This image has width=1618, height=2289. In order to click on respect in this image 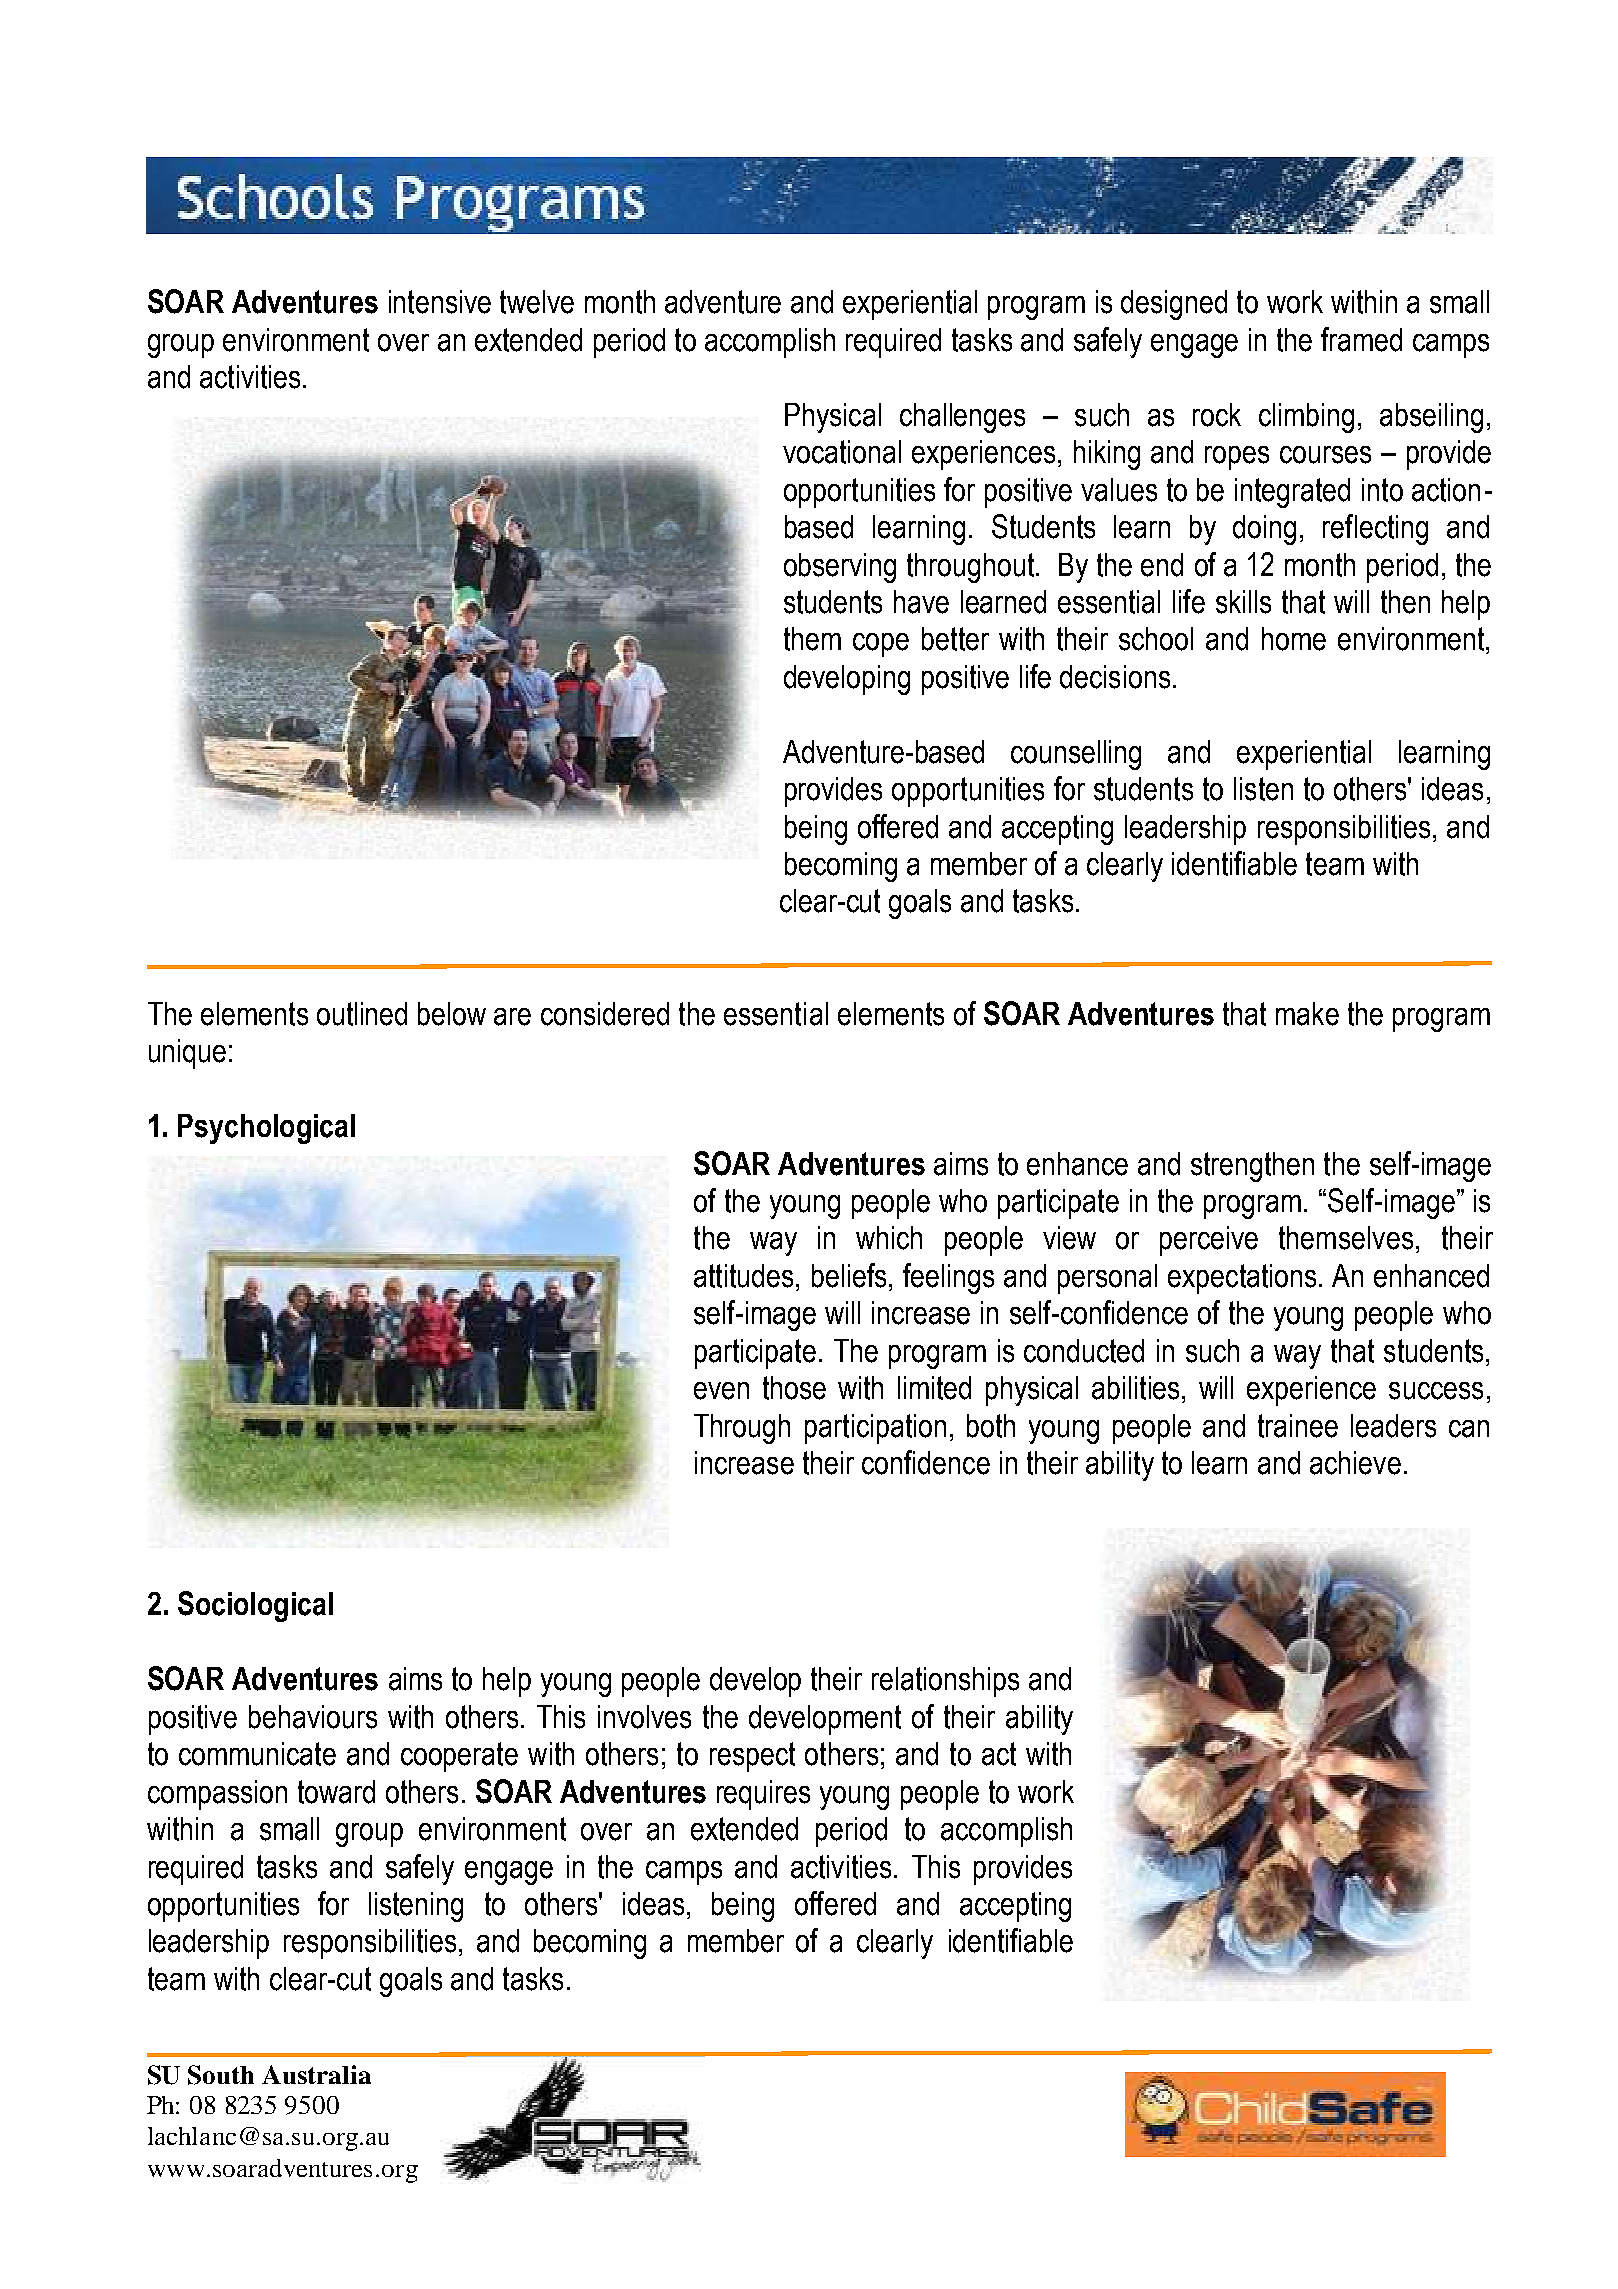, I will do `click(752, 1757)`.
